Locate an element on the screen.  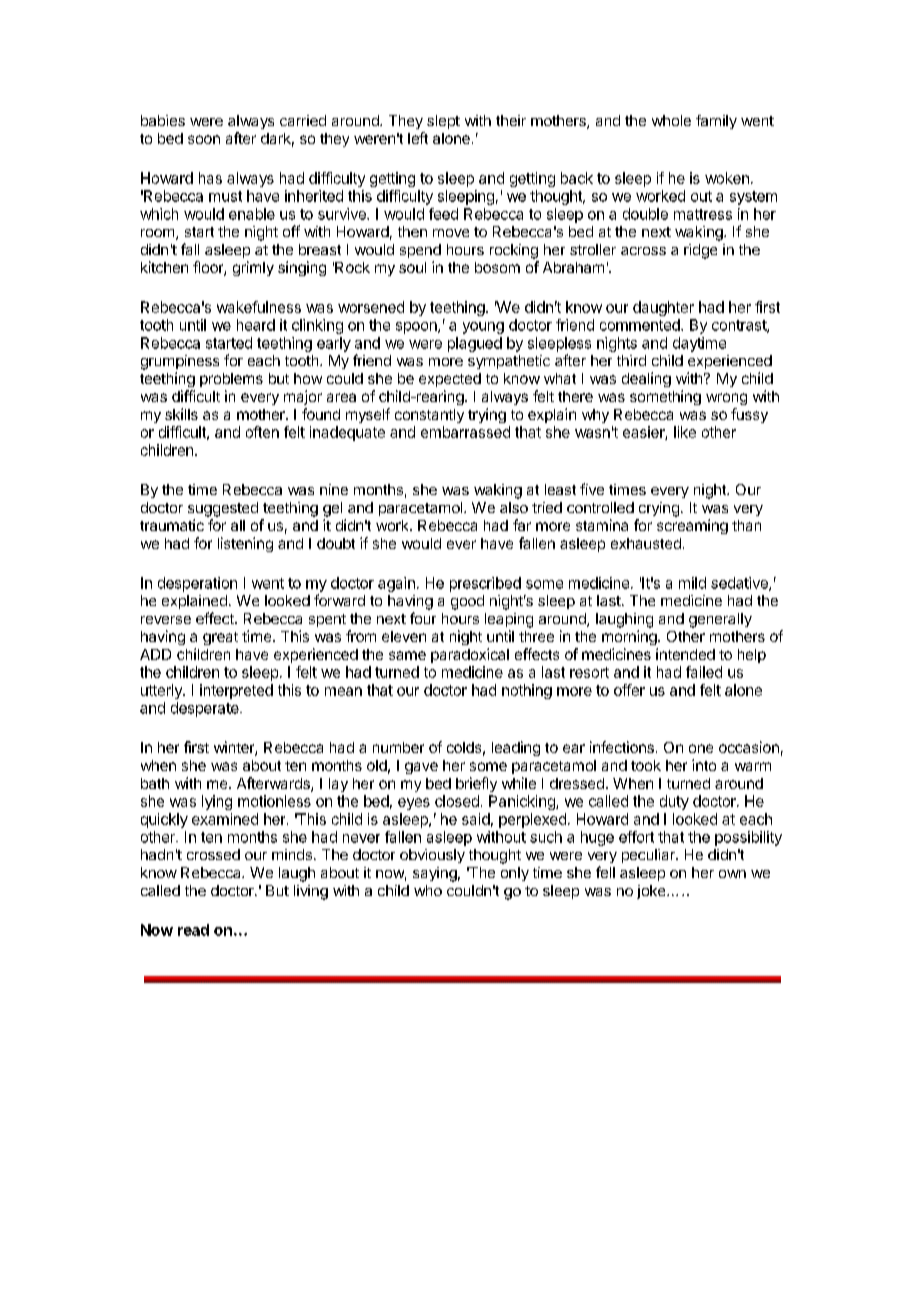
joke is located at coordinates (652, 892).
